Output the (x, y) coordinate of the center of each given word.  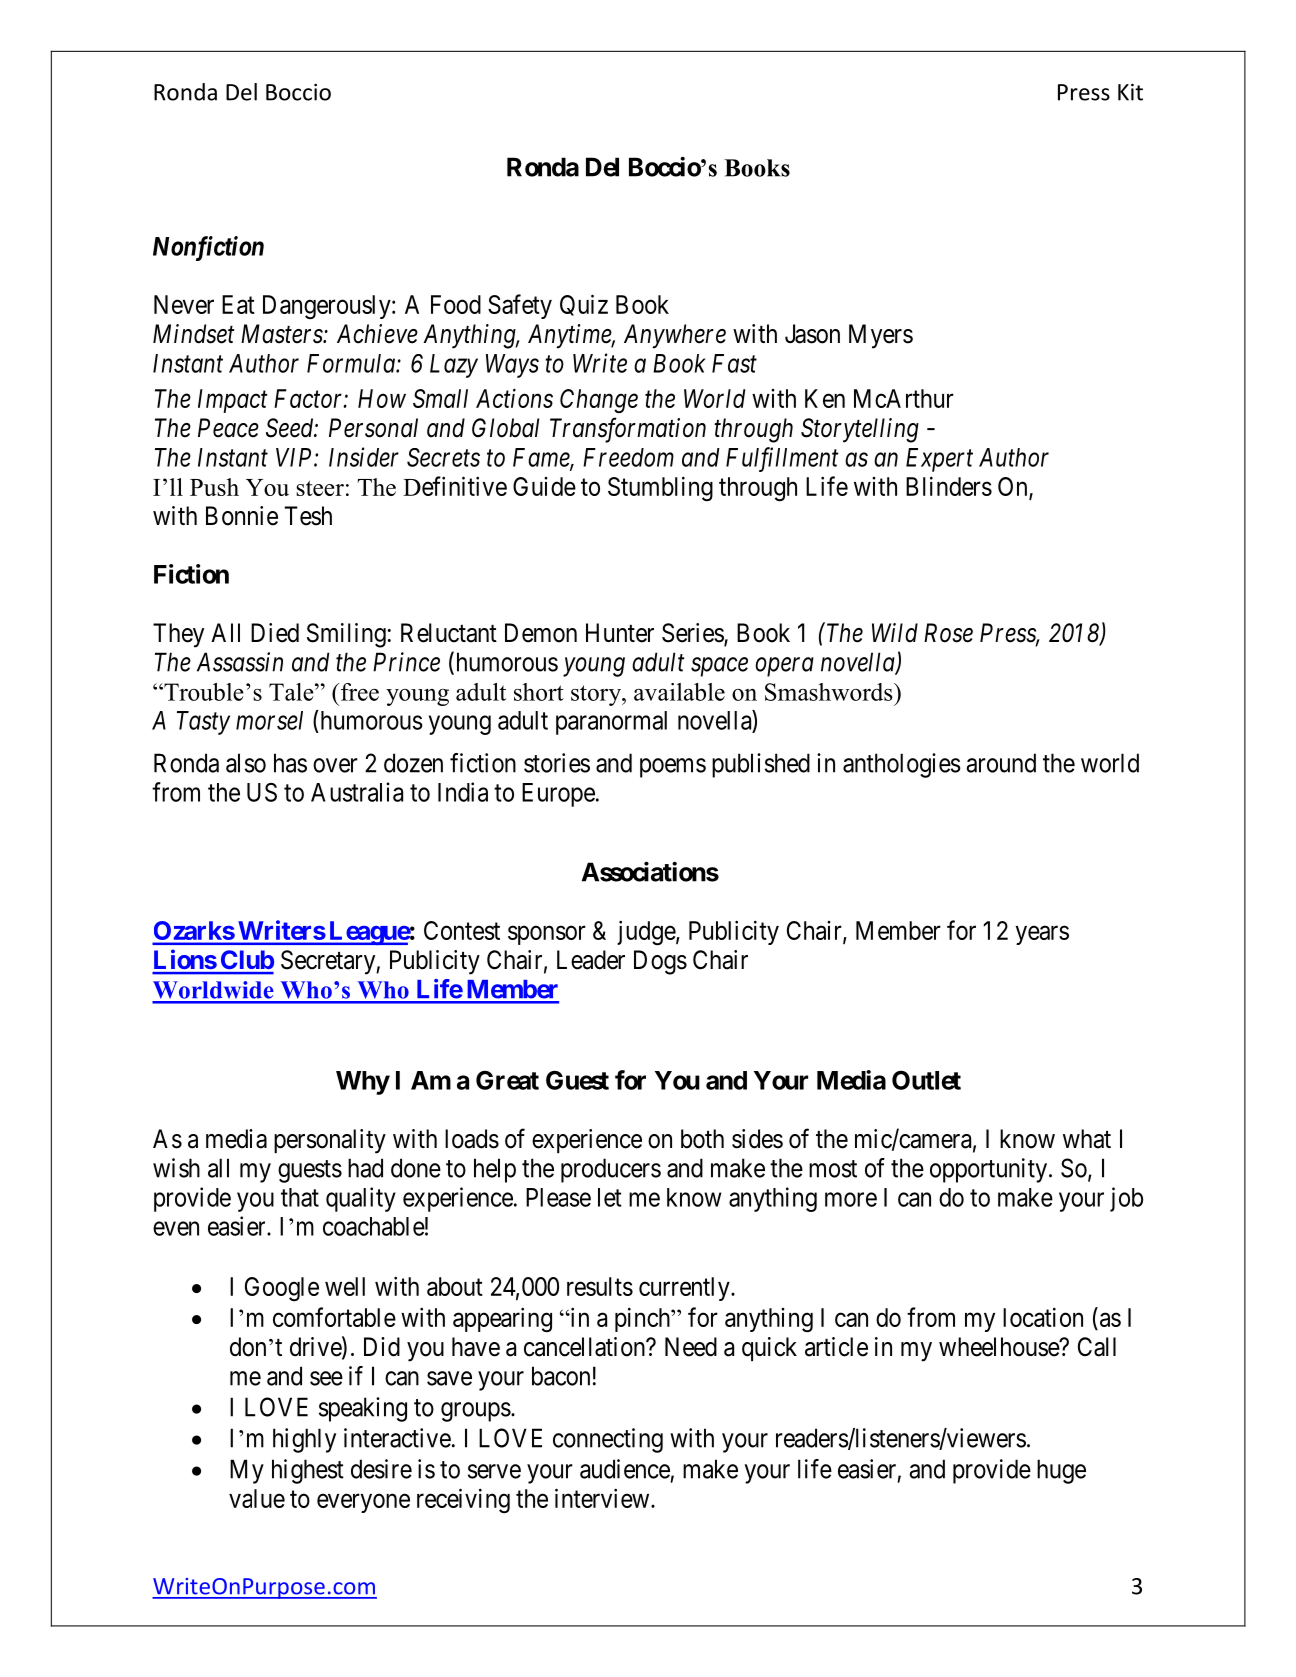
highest (308, 1471)
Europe (558, 795)
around (1001, 763)
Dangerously (328, 307)
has (290, 763)
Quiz (584, 305)
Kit (1130, 92)
